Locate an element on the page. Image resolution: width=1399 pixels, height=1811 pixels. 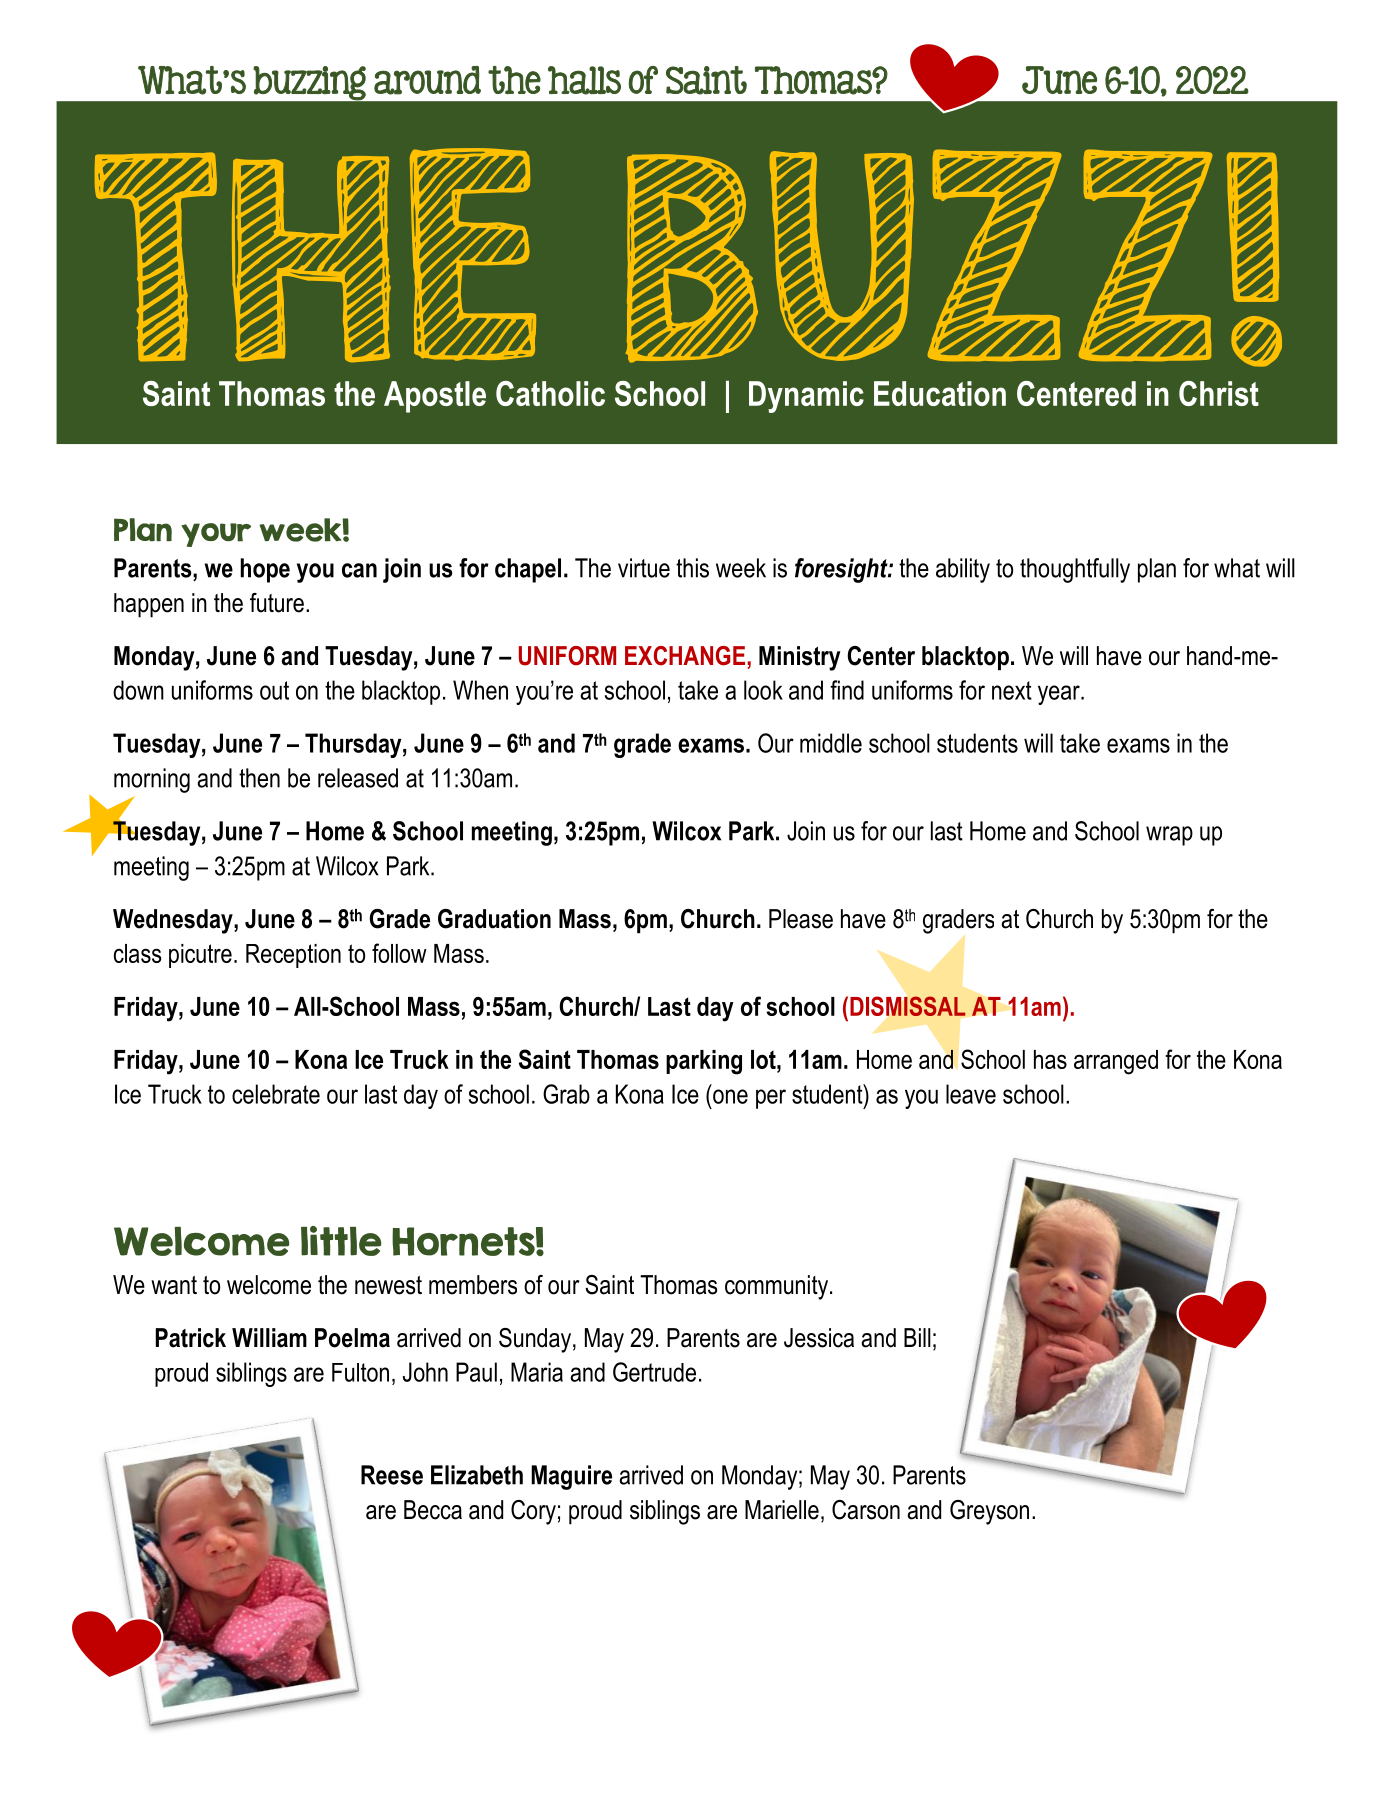
hope is located at coordinates (265, 570).
